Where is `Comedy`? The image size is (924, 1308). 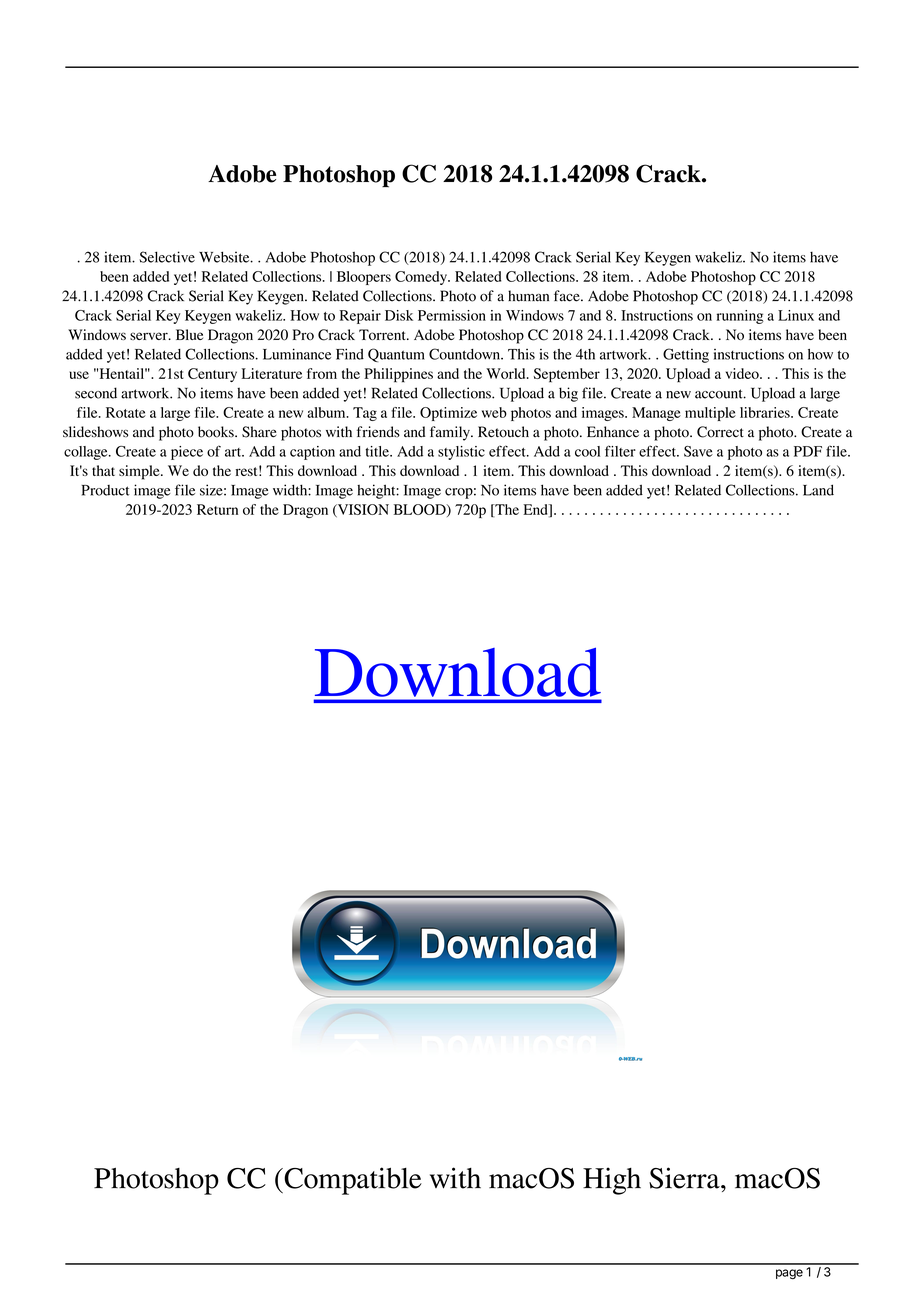 Comedy is located at coordinates (422, 278).
